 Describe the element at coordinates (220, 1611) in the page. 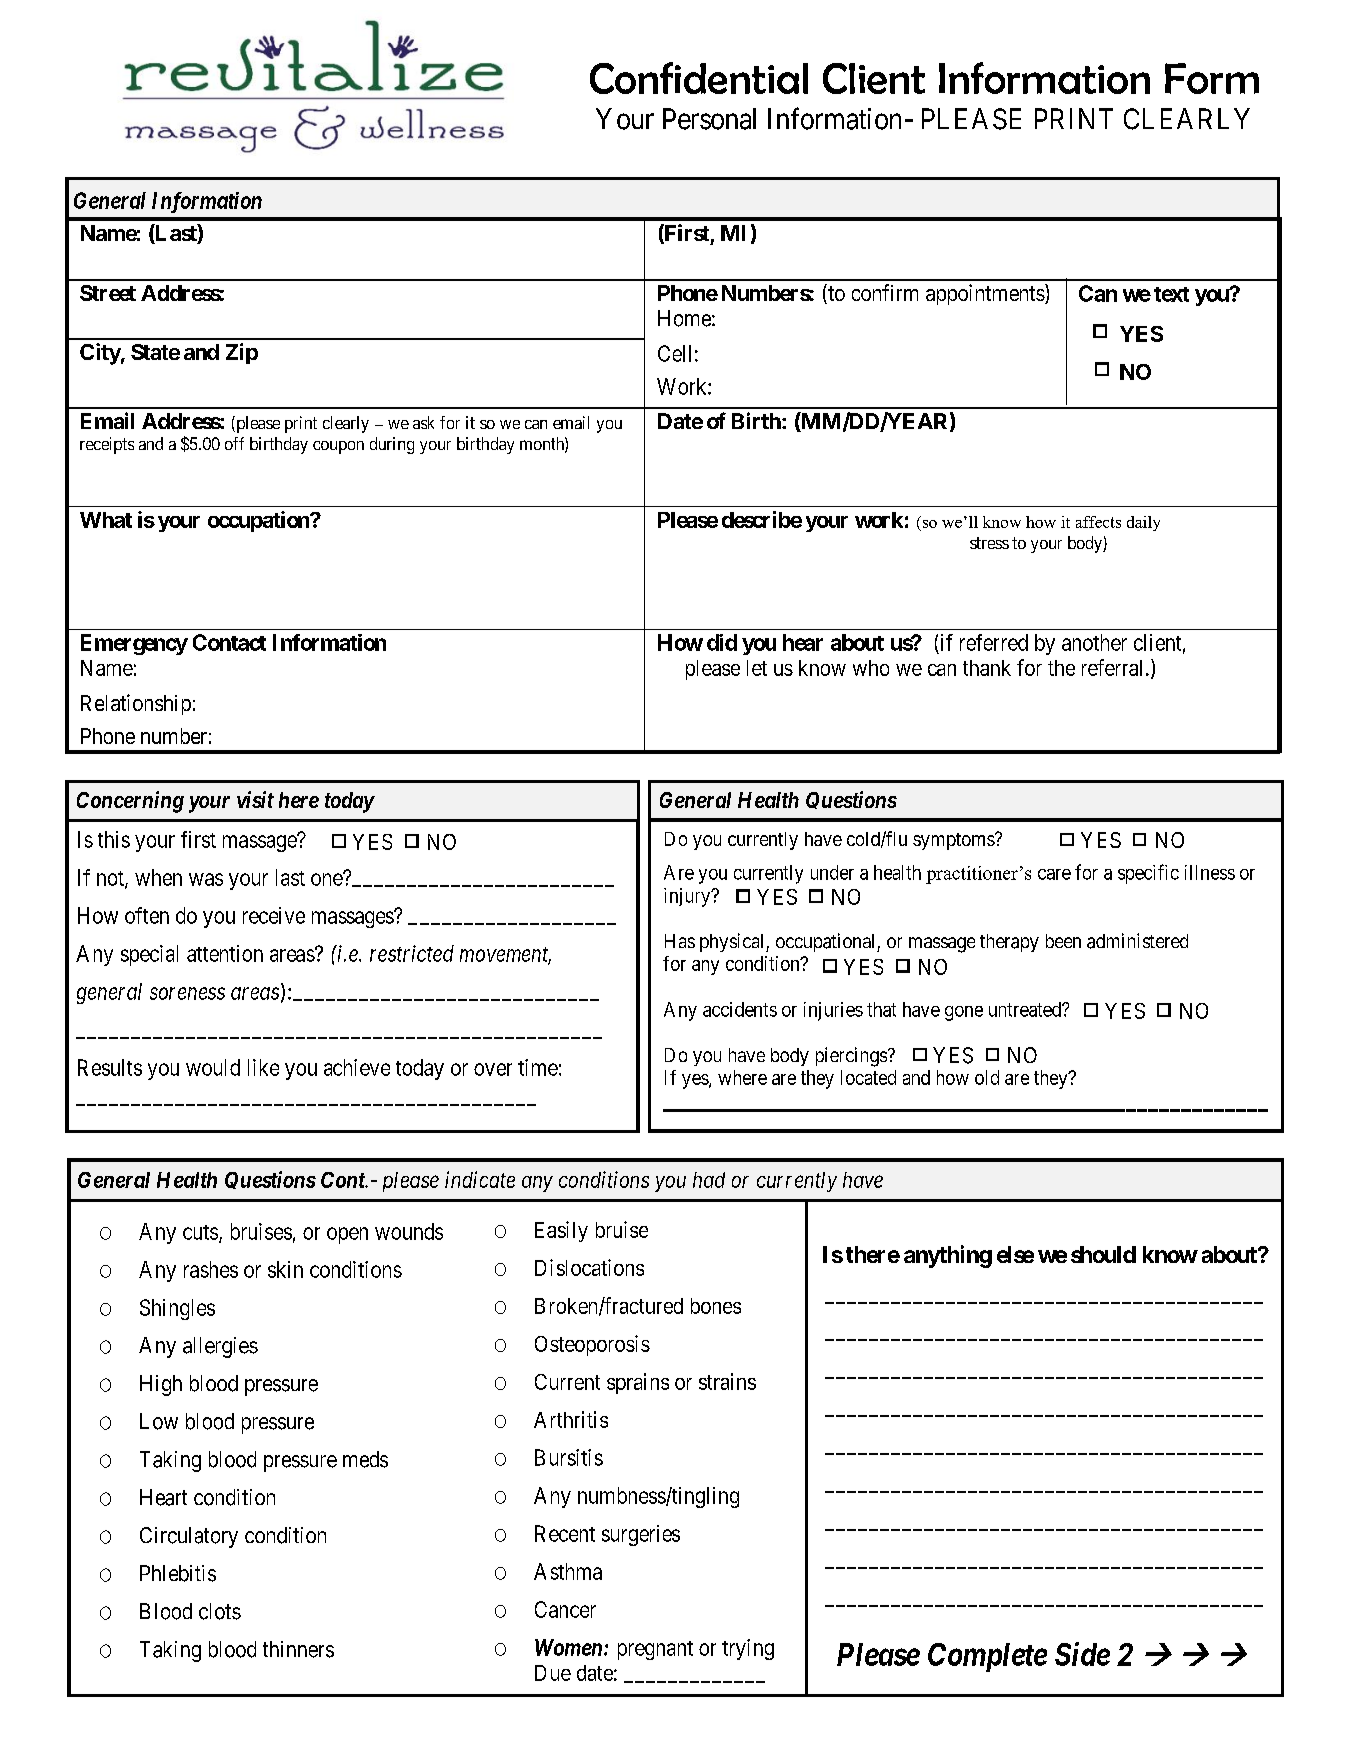

I see `clots` at that location.
